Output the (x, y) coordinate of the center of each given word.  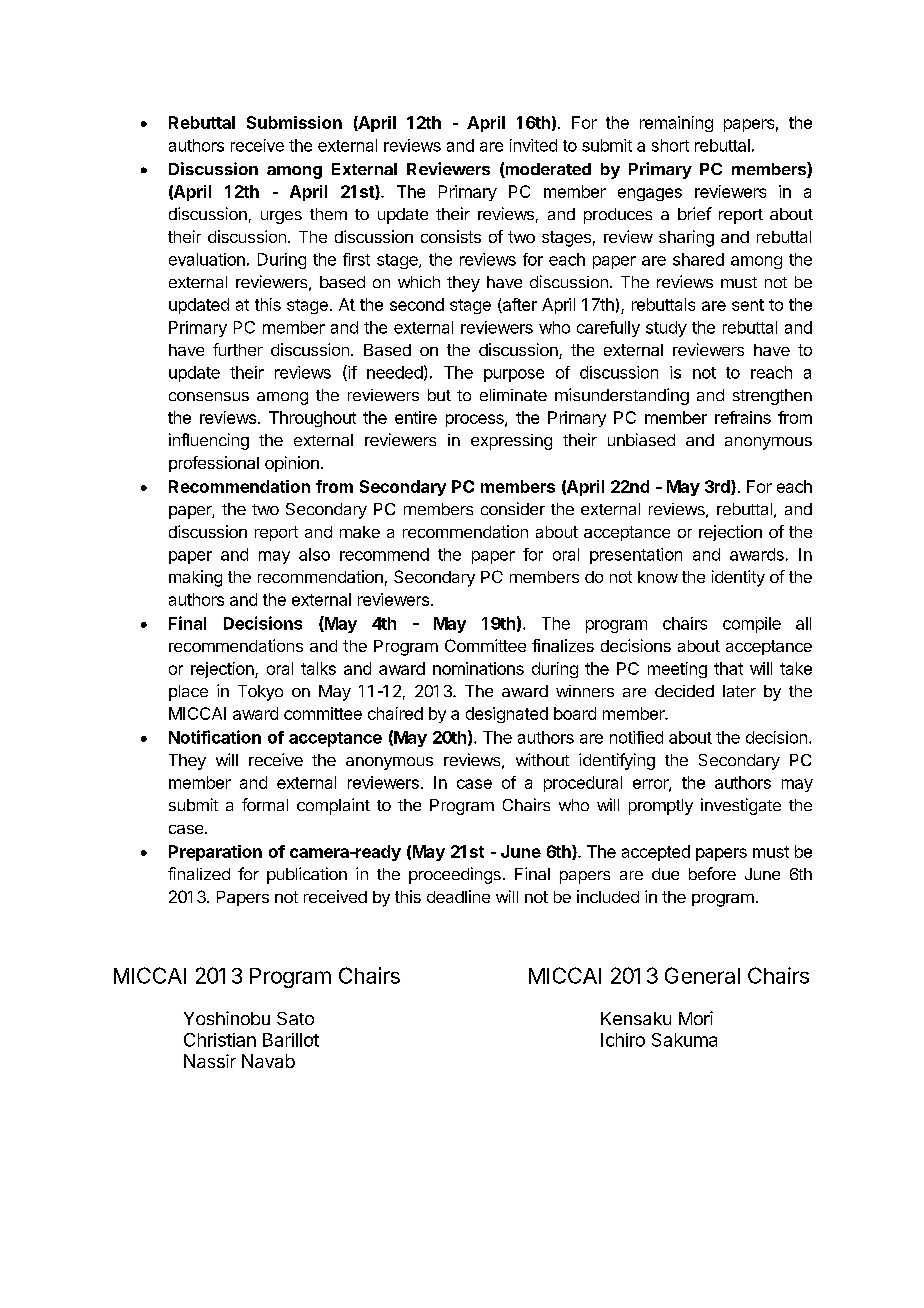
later (739, 691)
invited (533, 145)
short (670, 145)
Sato (295, 1018)
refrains (743, 417)
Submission (294, 122)
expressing (511, 442)
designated (507, 715)
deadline (458, 896)
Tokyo (260, 693)
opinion (292, 464)
